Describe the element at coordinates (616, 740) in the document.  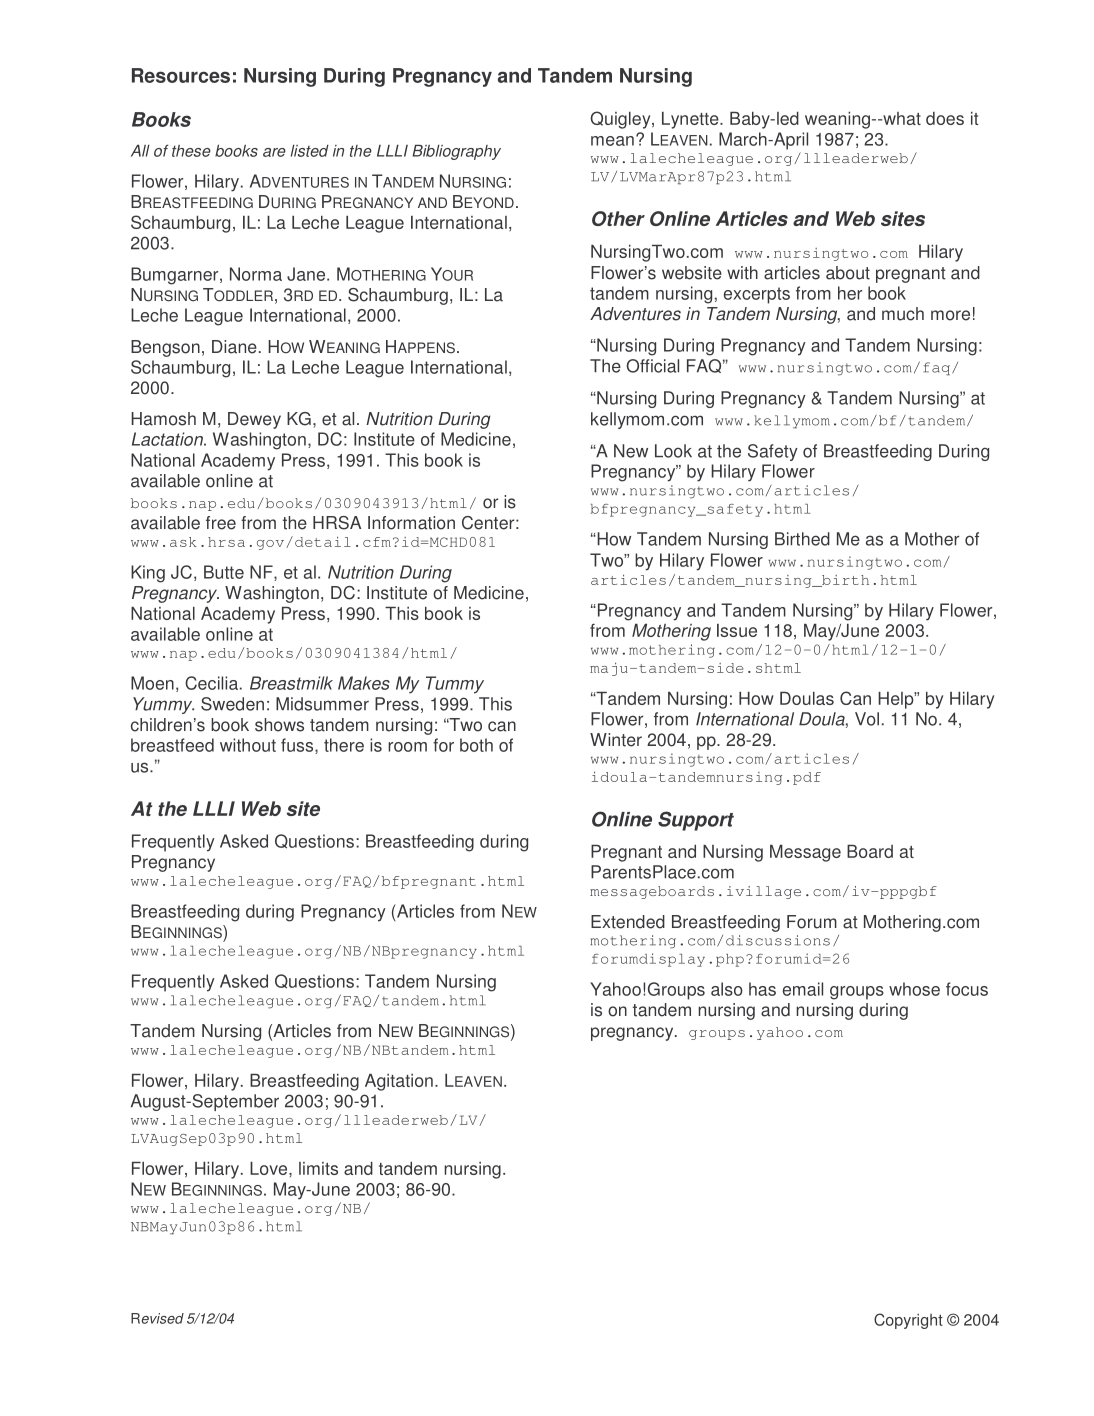
I see `Winter` at that location.
